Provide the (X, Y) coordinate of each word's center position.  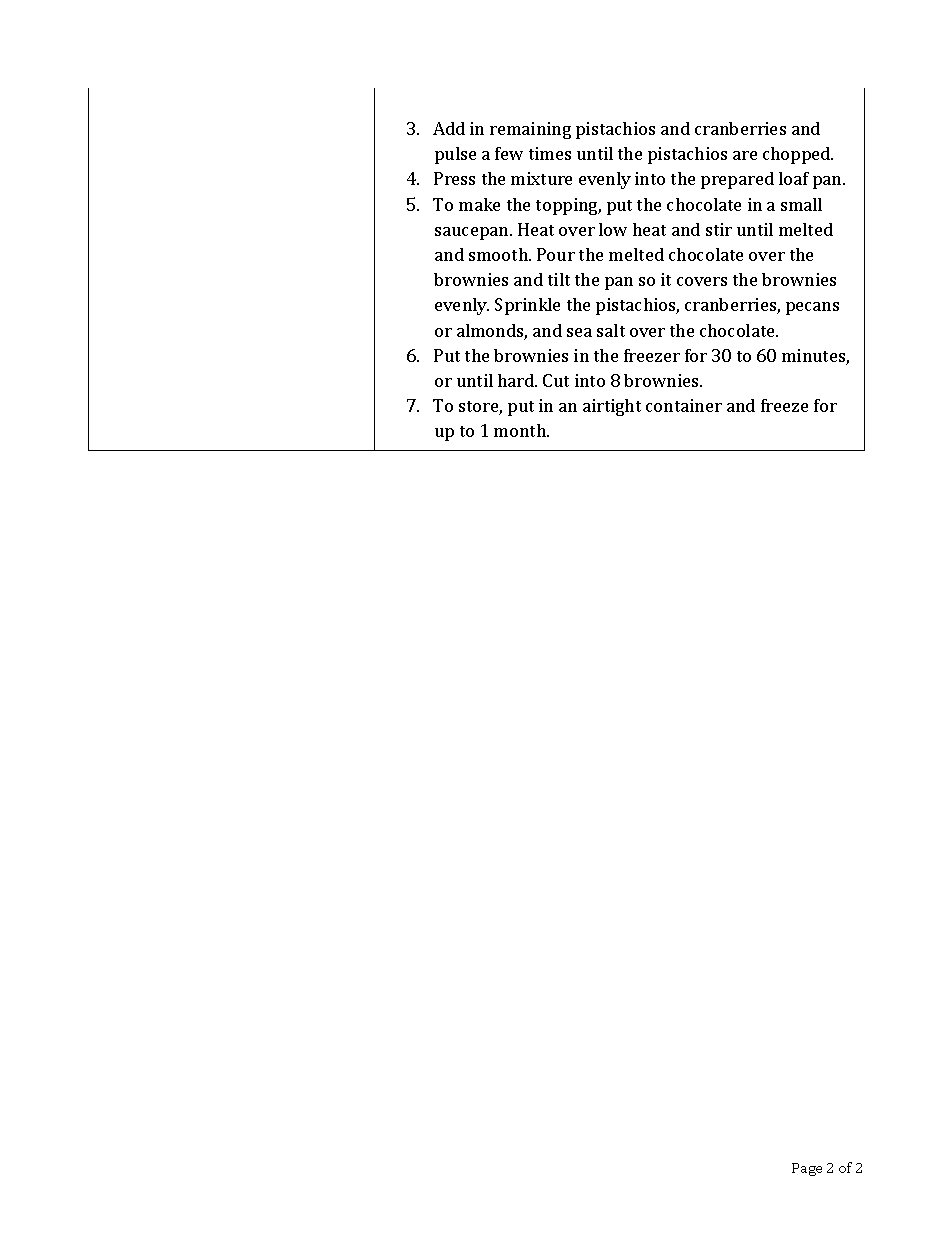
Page (807, 1169)
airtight (612, 407)
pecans (812, 308)
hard (517, 380)
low (613, 229)
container (684, 405)
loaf (794, 178)
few (509, 153)
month (521, 430)
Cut (556, 380)
